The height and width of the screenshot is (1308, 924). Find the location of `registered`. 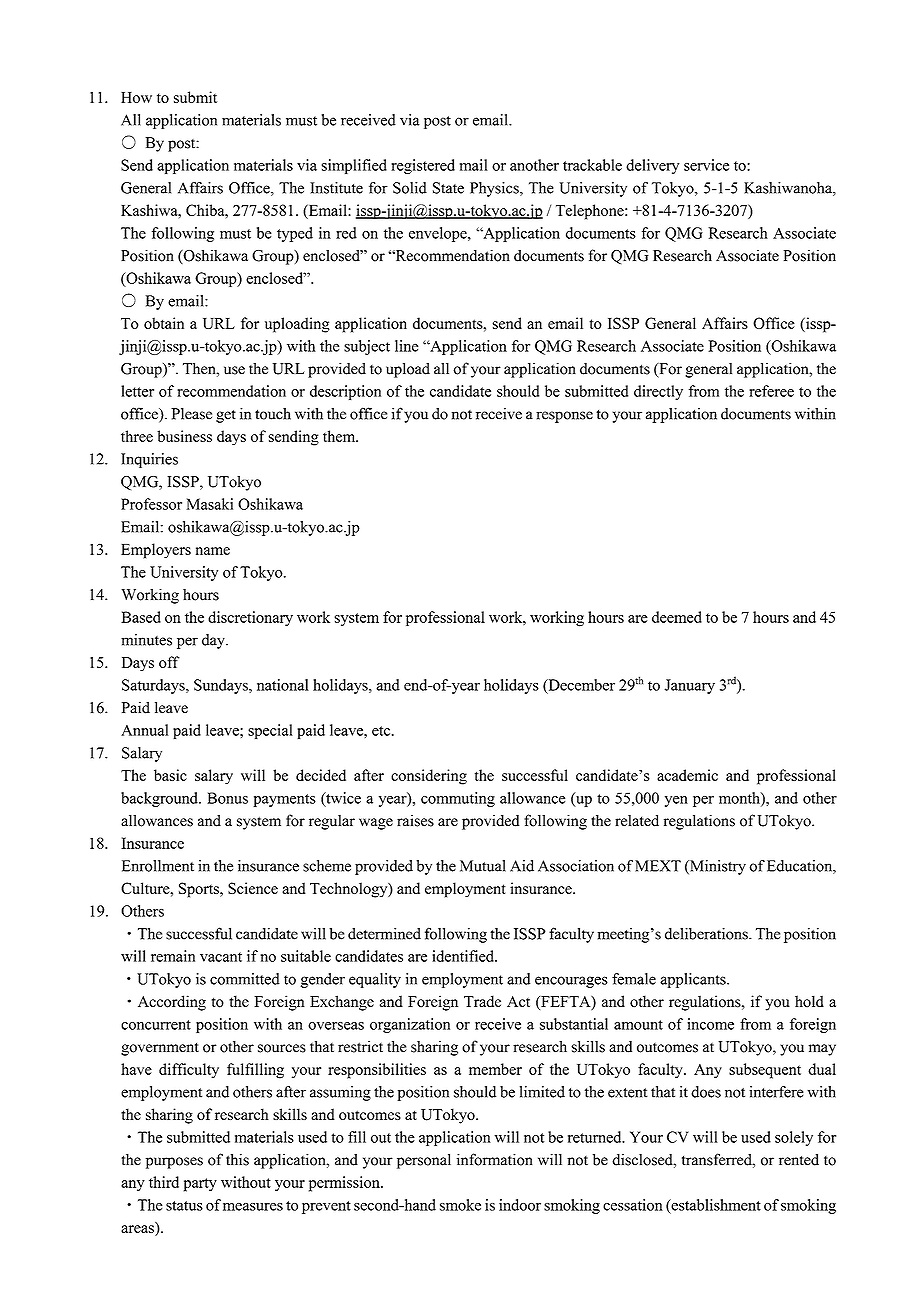

registered is located at coordinates (423, 166).
